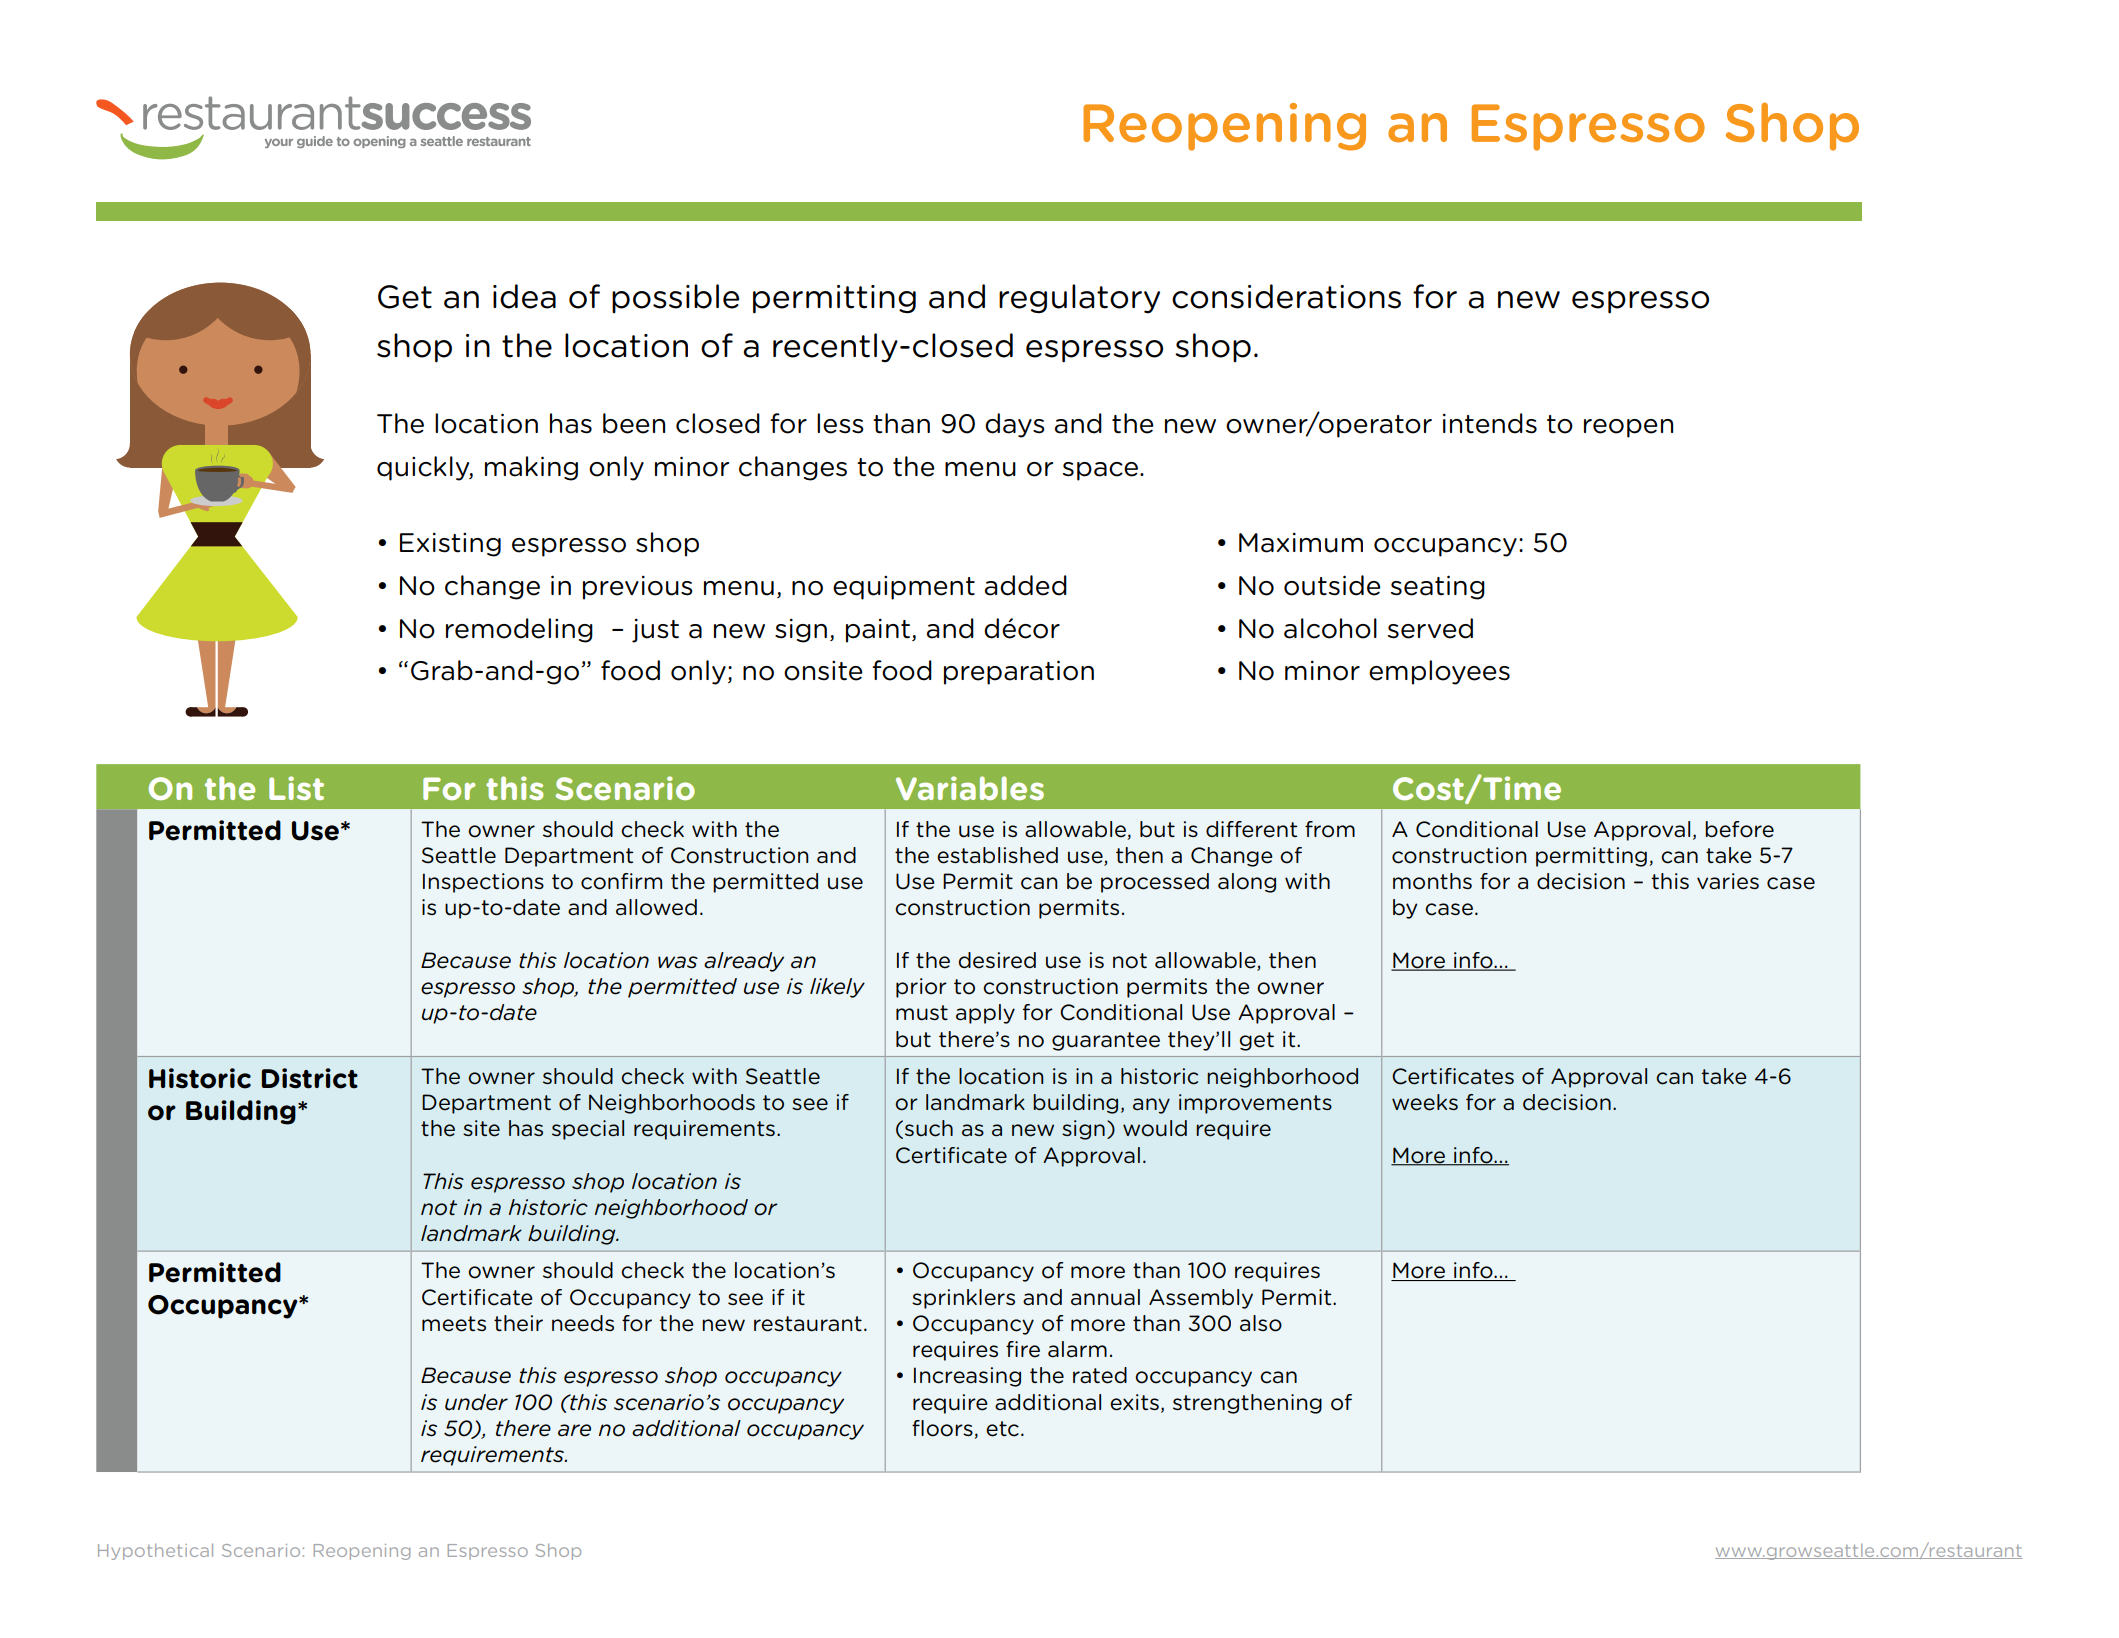  What do you see at coordinates (1425, 1102) in the screenshot?
I see `weeks` at bounding box center [1425, 1102].
